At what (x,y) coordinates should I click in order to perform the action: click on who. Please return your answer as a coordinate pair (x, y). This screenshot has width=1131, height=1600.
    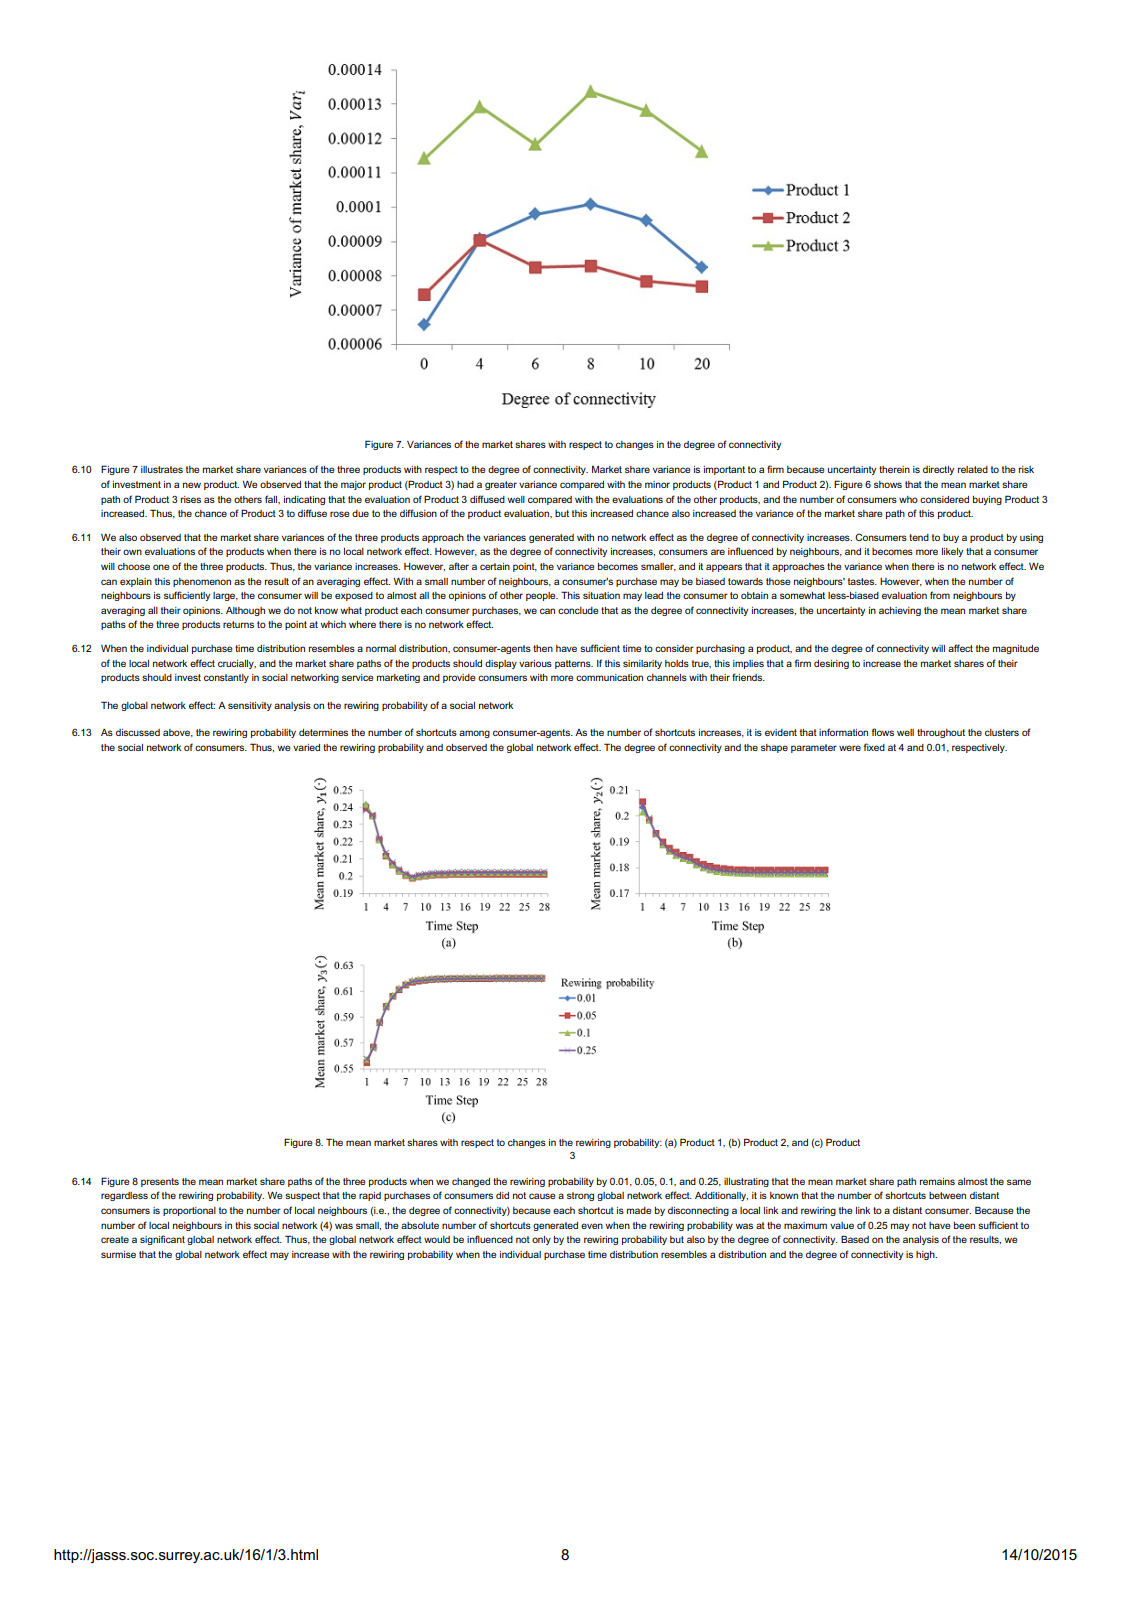
    Looking at the image, I should click on (908, 499).
